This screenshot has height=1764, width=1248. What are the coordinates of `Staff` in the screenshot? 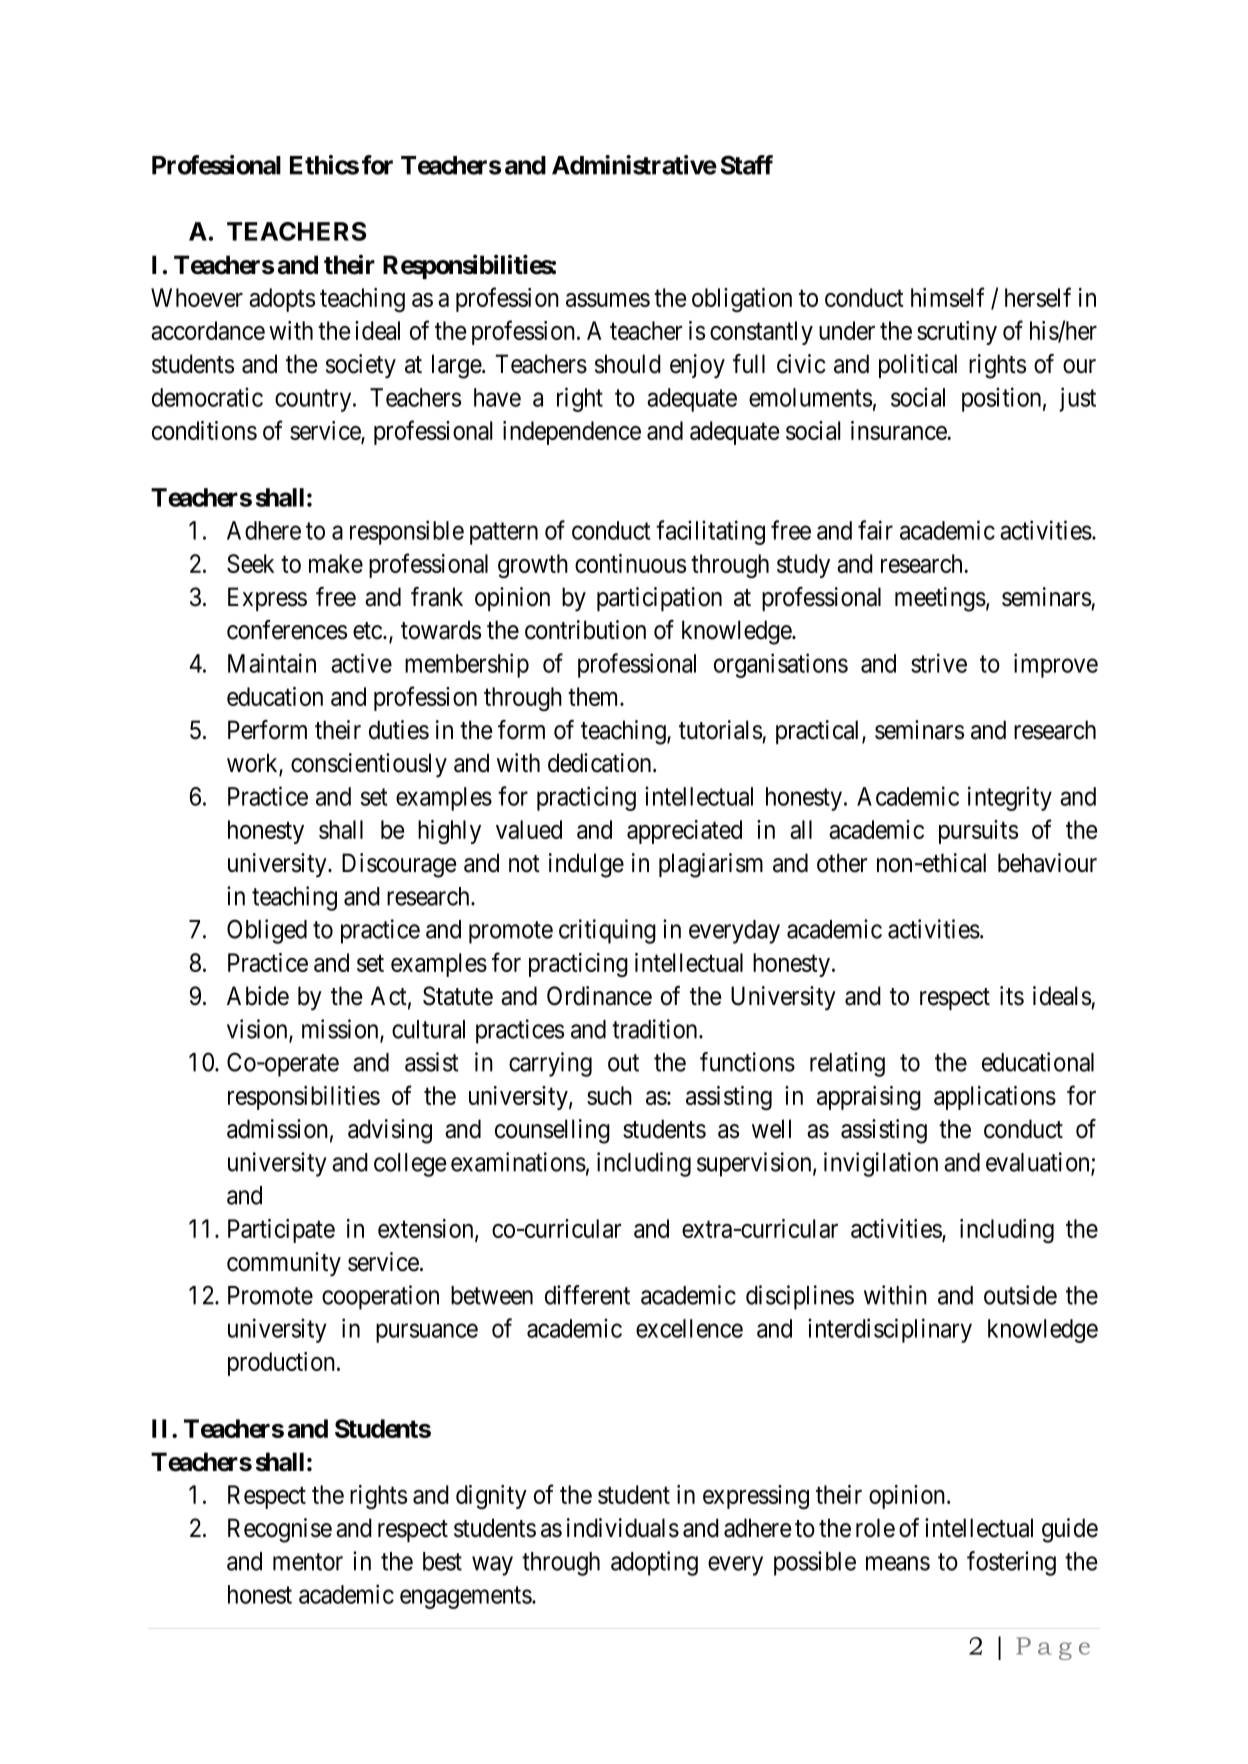 It's located at (747, 165).
